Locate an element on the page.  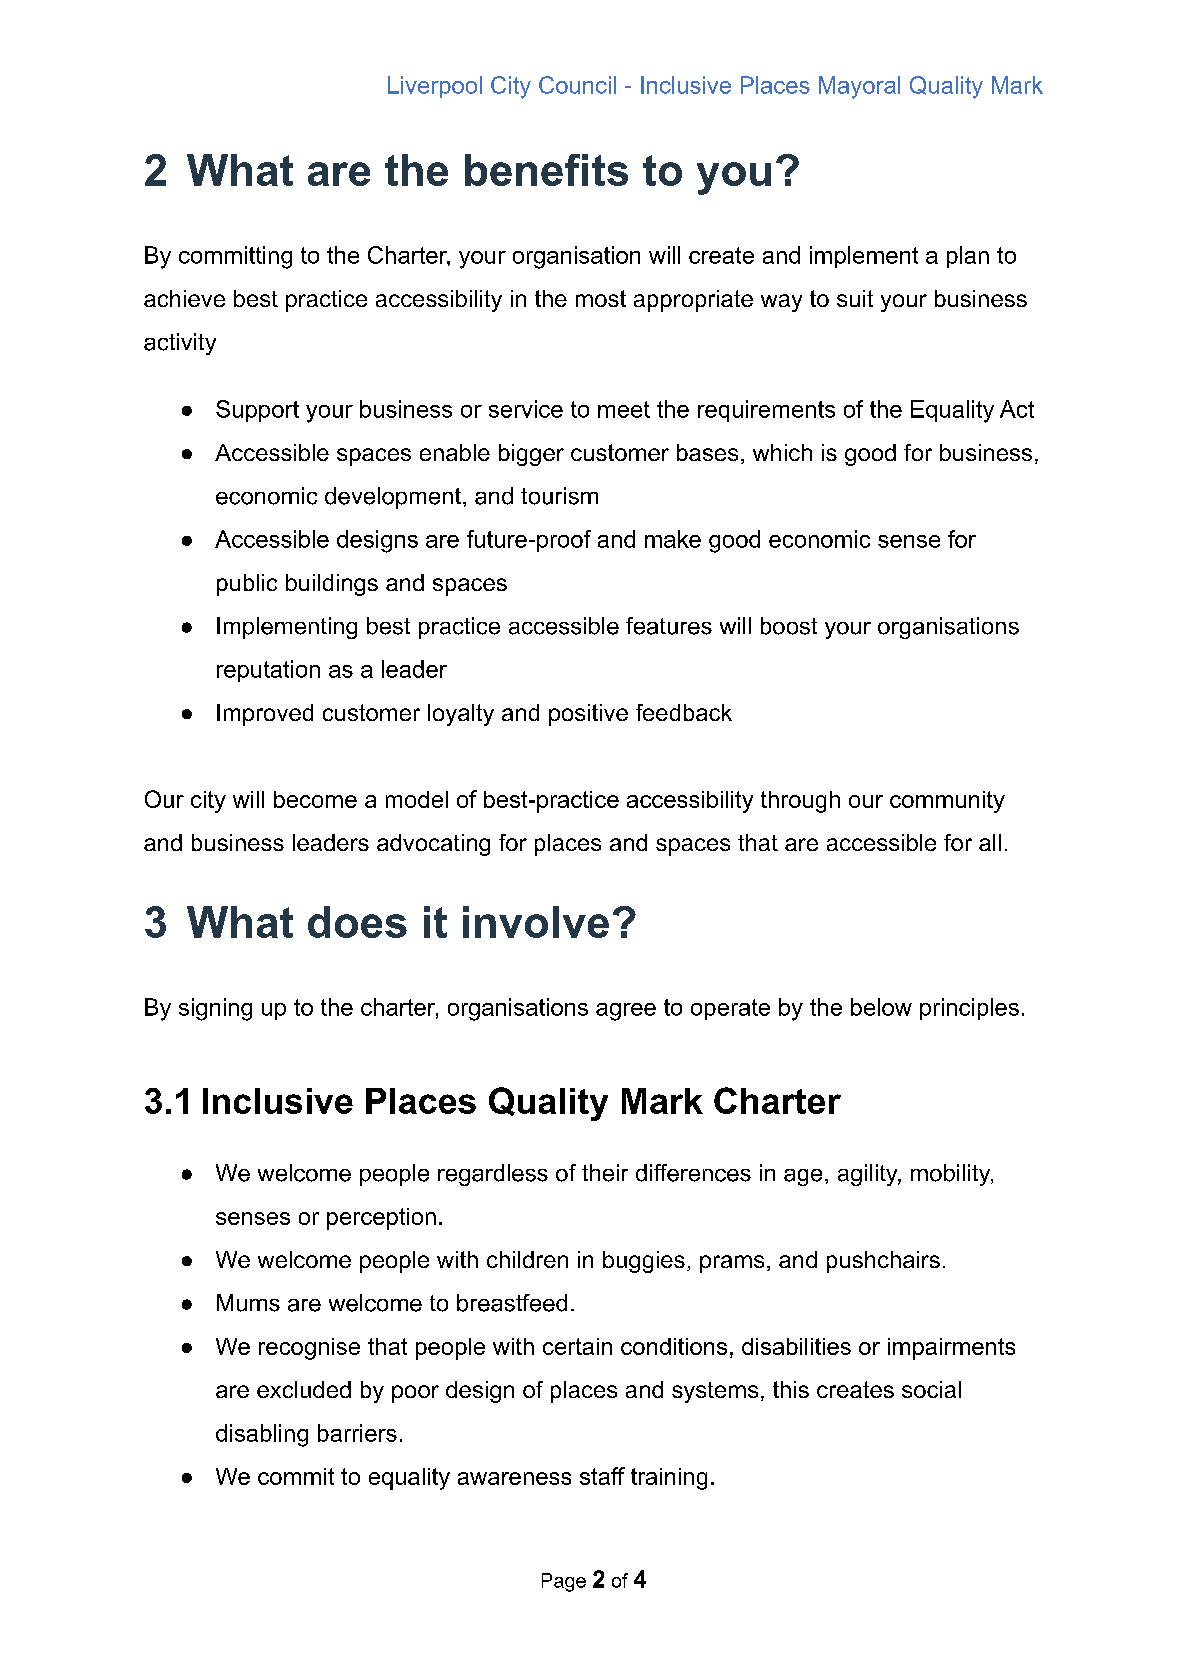
Council is located at coordinates (577, 85).
